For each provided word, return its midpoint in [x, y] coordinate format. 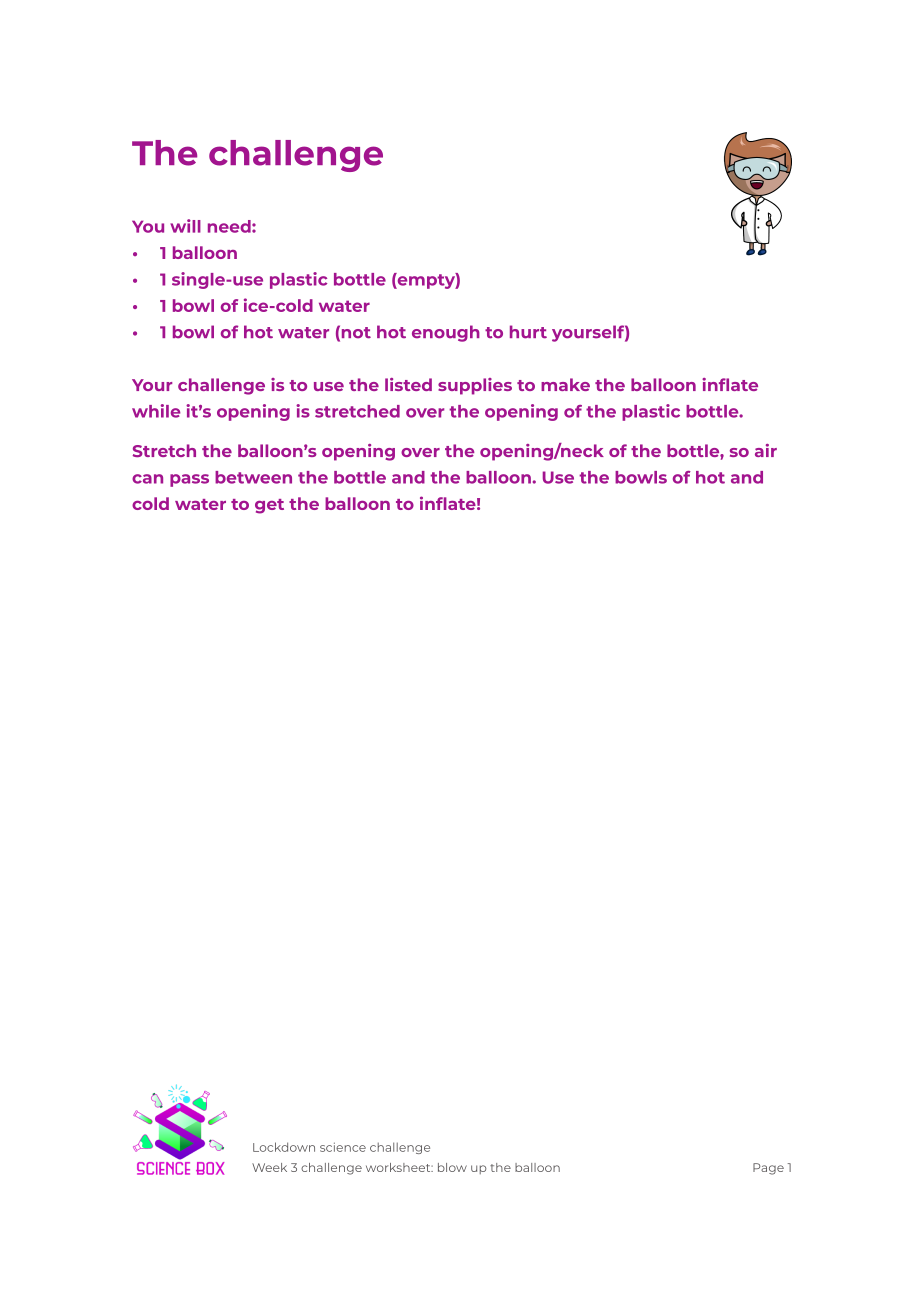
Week [269, 1167]
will [185, 226]
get [269, 506]
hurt [528, 332]
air [766, 450]
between [253, 477]
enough [446, 333]
